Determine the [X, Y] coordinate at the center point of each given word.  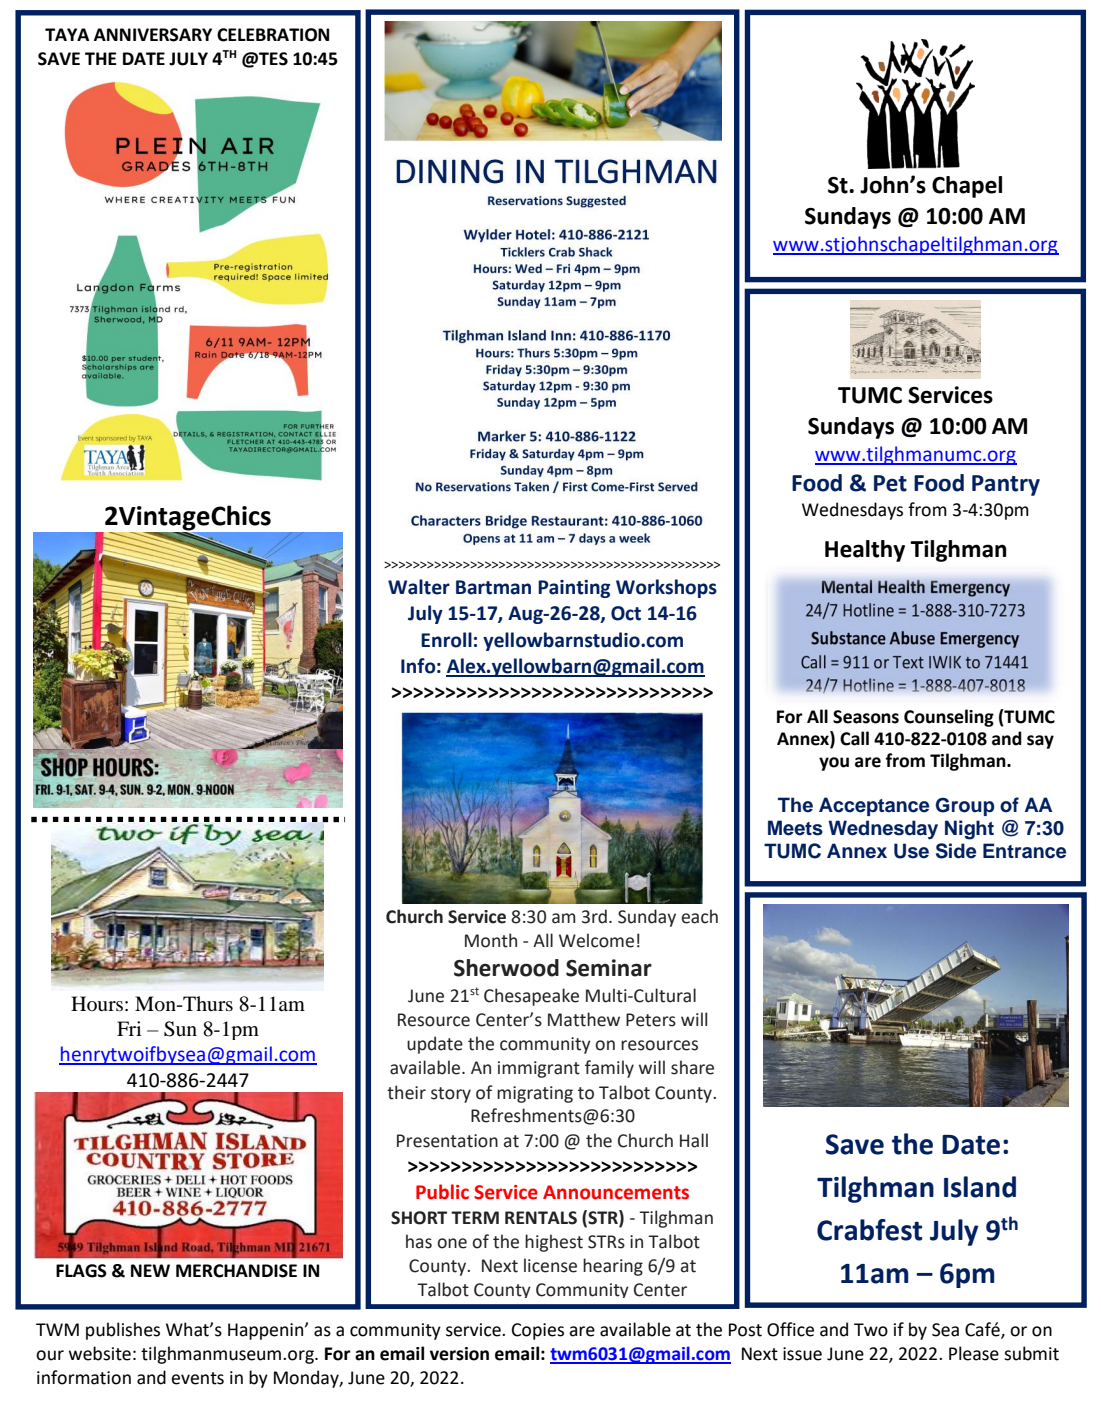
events [197, 1378]
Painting [574, 589]
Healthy [865, 551]
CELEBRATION [273, 35]
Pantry [1006, 485]
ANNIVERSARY [153, 35]
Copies [538, 1331]
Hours [97, 1004]
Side [956, 851]
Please [974, 1353]
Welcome [596, 940]
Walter [419, 587]
